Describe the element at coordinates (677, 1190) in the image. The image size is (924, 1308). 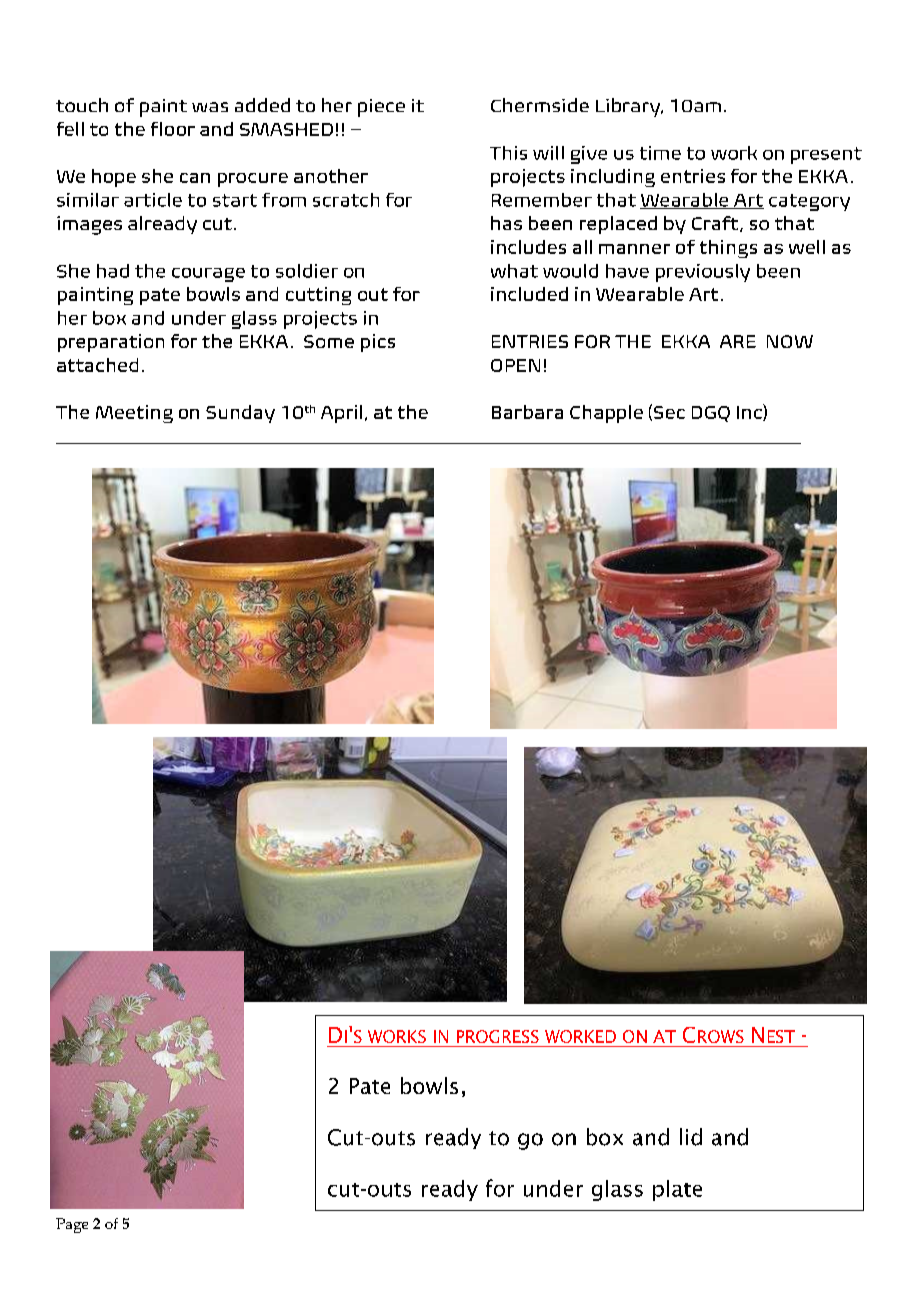
I see `plate` at that location.
